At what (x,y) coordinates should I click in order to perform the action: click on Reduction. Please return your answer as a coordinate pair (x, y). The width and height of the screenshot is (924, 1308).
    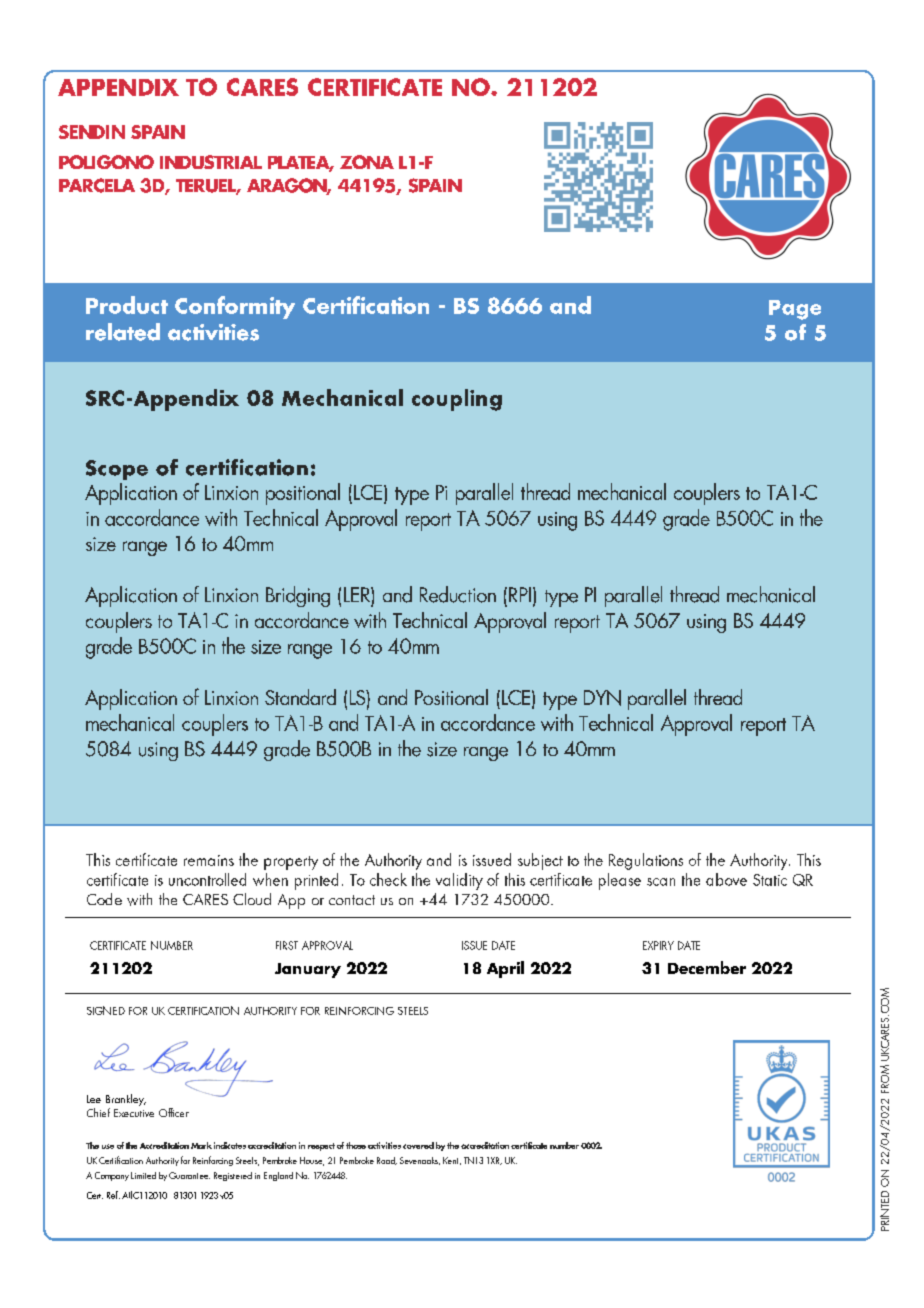
    Looking at the image, I should click on (458, 594).
